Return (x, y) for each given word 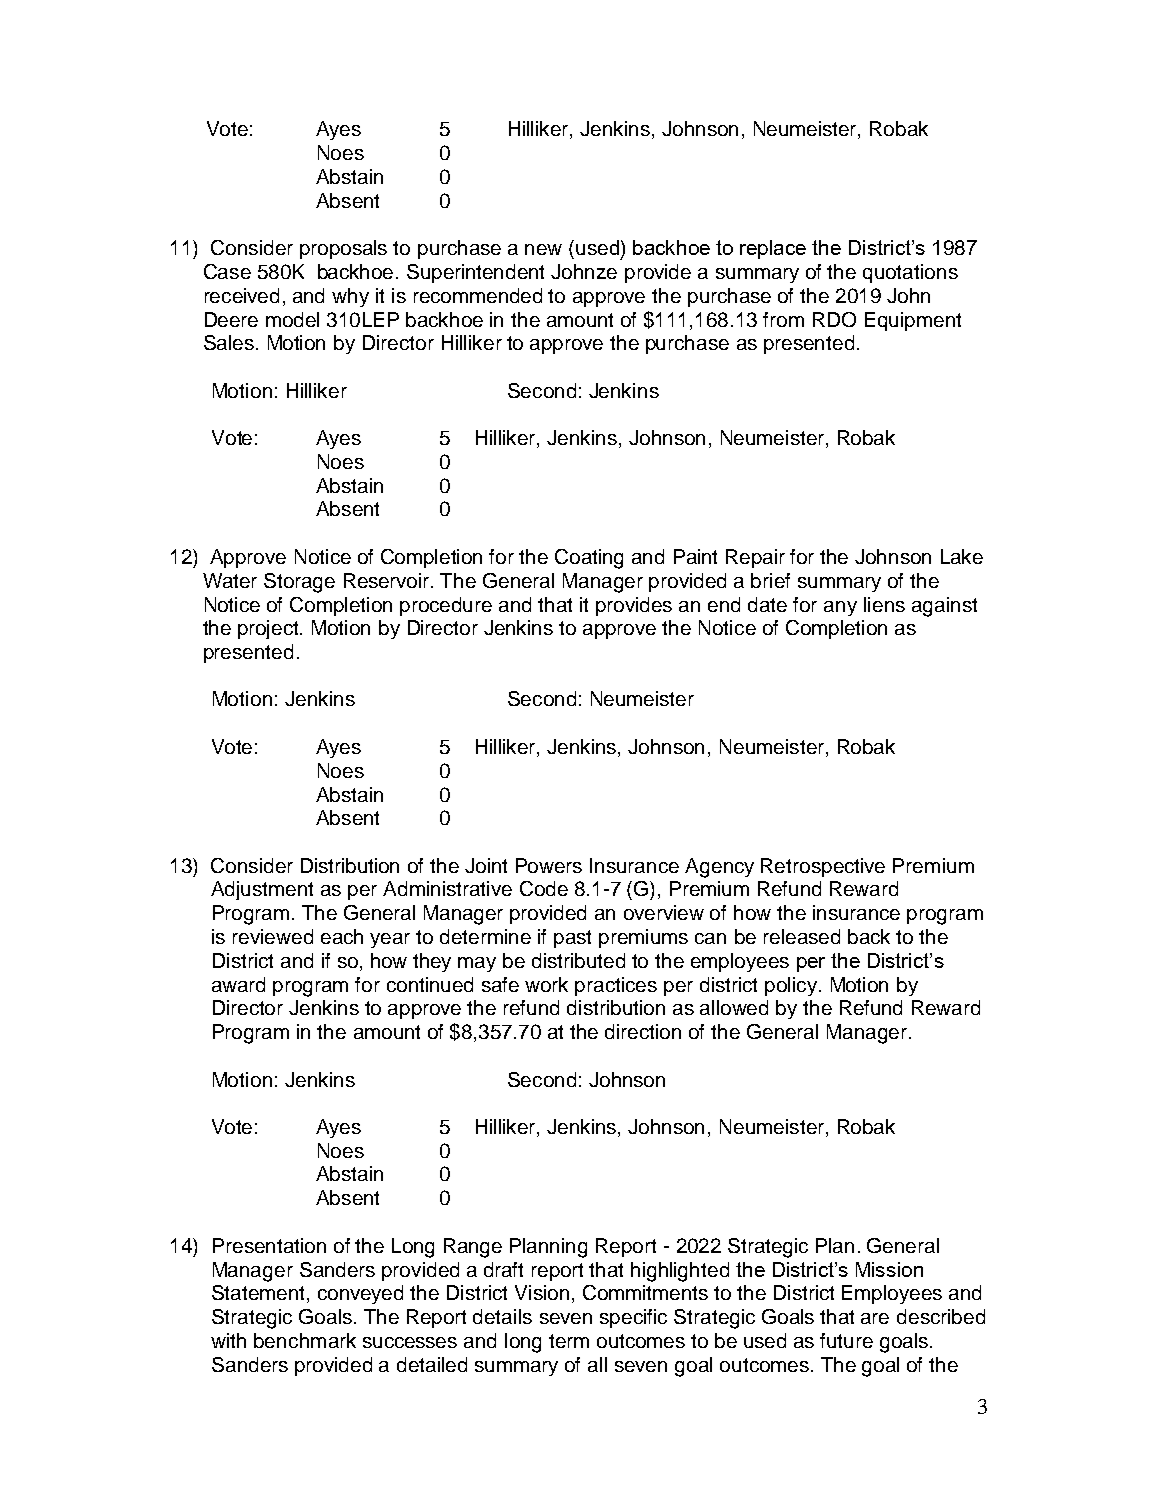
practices (616, 986)
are (875, 1318)
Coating (589, 559)
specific (633, 1318)
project (269, 629)
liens (884, 604)
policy (791, 986)
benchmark (305, 1340)
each (342, 936)
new (543, 249)
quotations (910, 273)
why (350, 297)
